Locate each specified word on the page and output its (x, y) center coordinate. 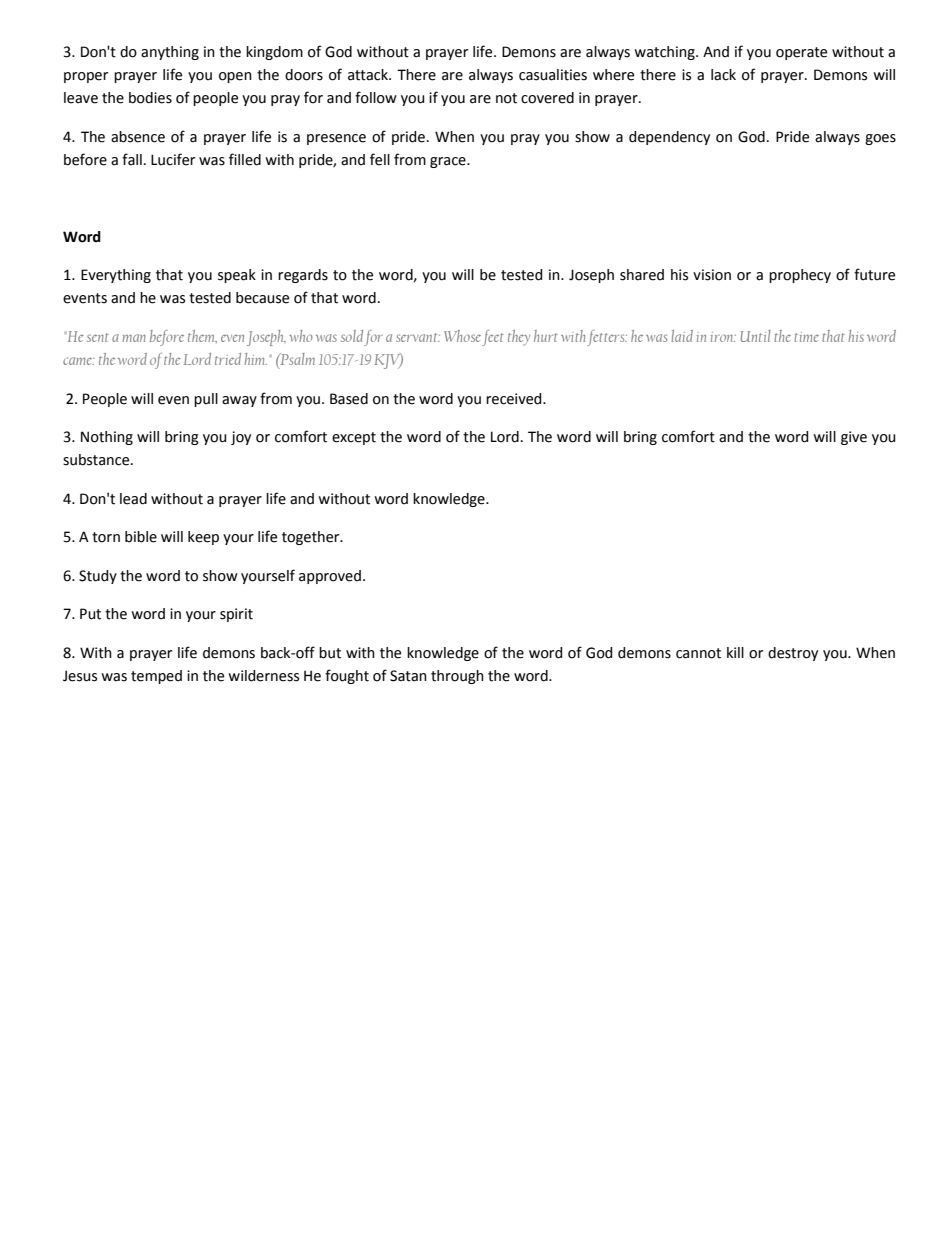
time (806, 337)
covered (547, 98)
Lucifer (173, 159)
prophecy (800, 276)
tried (228, 359)
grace (449, 162)
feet (493, 338)
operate (801, 53)
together (312, 538)
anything (170, 53)
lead (133, 499)
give (854, 438)
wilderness (263, 676)
